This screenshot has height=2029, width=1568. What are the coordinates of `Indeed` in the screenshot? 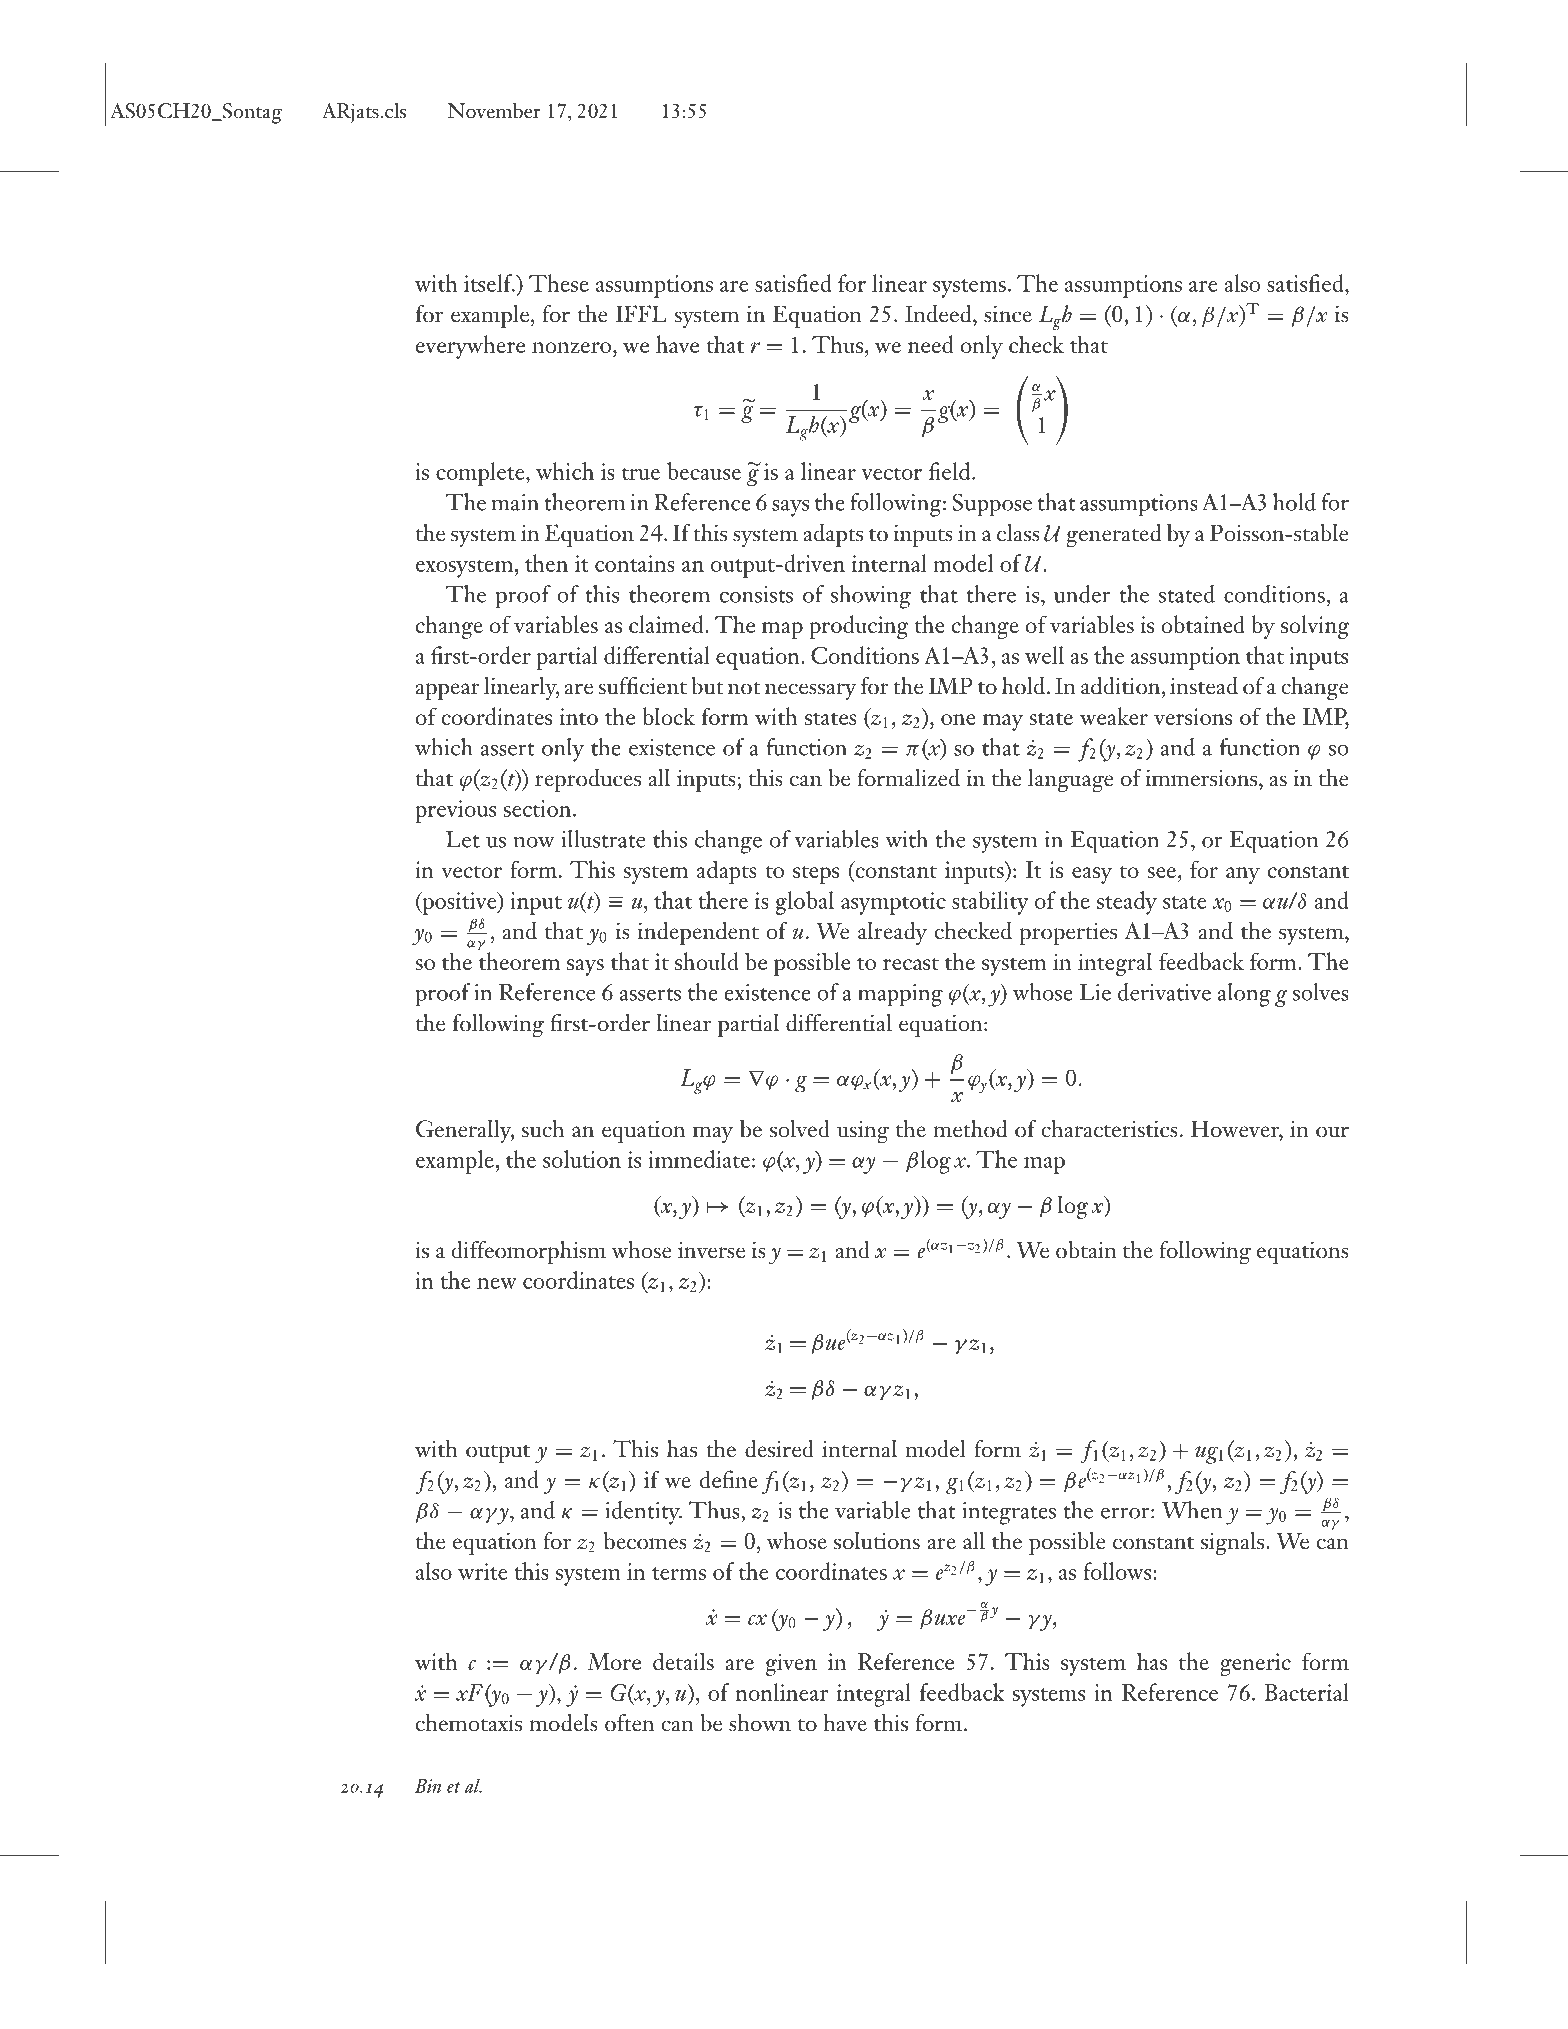 It's located at (939, 314).
